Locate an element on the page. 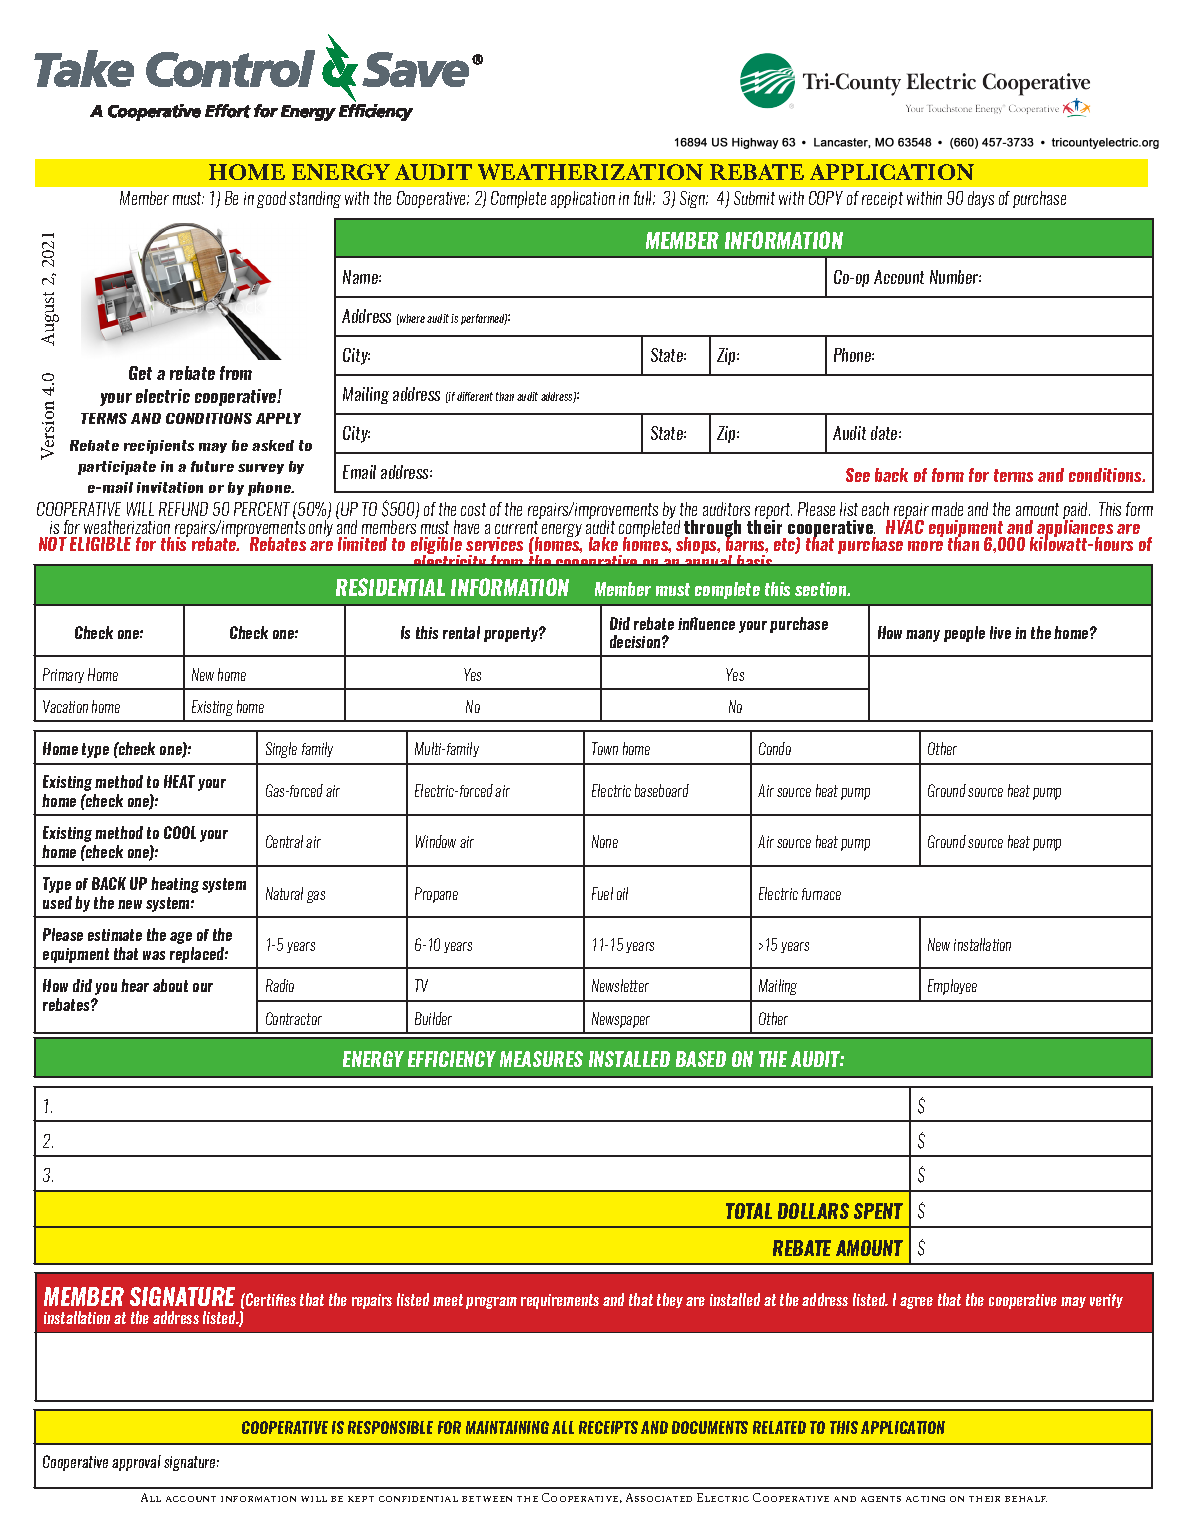 This page has width=1189, height=1539. rental is located at coordinates (461, 632).
